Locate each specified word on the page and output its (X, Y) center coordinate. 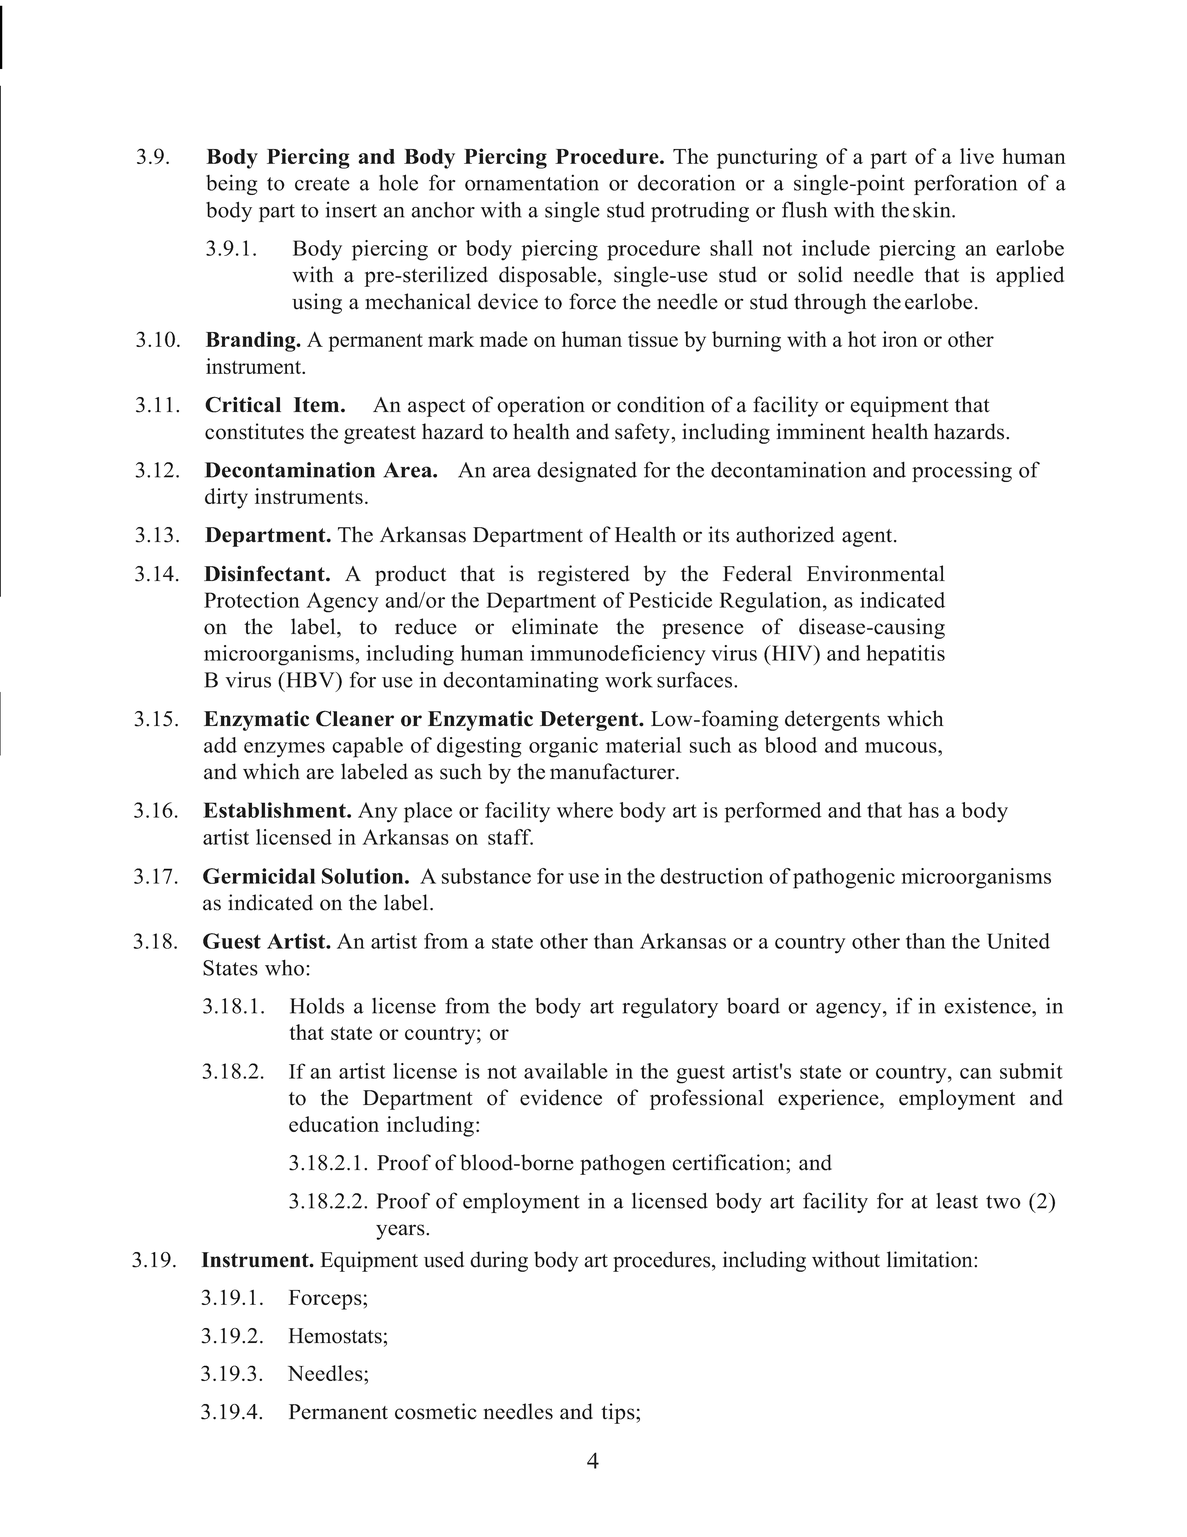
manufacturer (613, 771)
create (322, 184)
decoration (686, 183)
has (923, 810)
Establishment (275, 810)
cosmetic (436, 1411)
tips (619, 1413)
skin (933, 209)
